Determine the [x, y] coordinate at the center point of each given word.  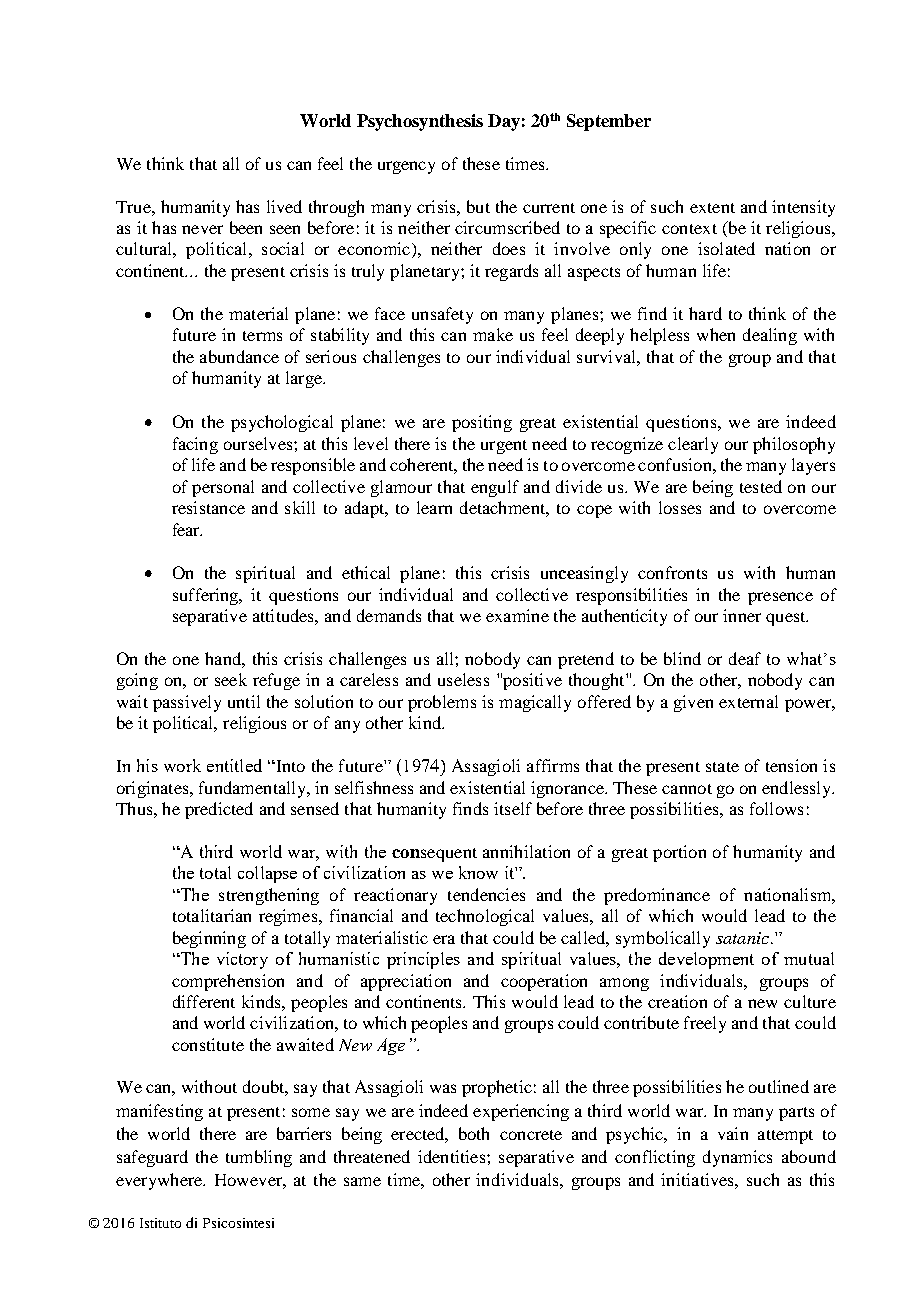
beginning [209, 939]
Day [504, 122]
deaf [745, 658]
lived [284, 206]
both [474, 1133]
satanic [744, 938]
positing [482, 423]
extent [712, 208]
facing [195, 445]
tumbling [259, 1158]
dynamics [737, 1158]
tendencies [486, 894]
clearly [693, 445]
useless [463, 679]
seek [231, 679]
